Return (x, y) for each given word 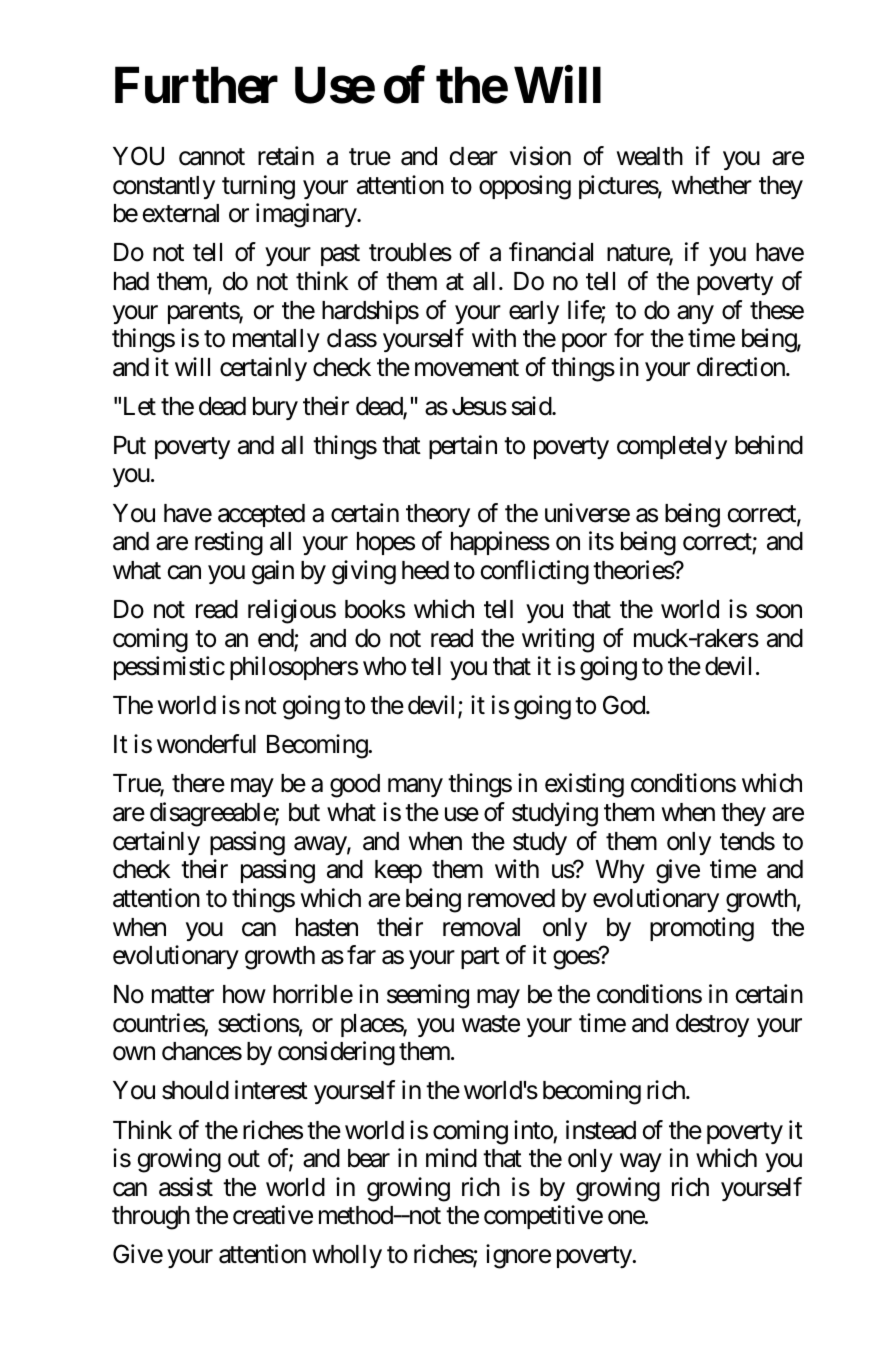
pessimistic (169, 668)
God (625, 705)
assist (186, 1187)
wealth (650, 156)
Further (196, 85)
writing (558, 640)
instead (601, 1130)
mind (451, 1158)
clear (474, 156)
